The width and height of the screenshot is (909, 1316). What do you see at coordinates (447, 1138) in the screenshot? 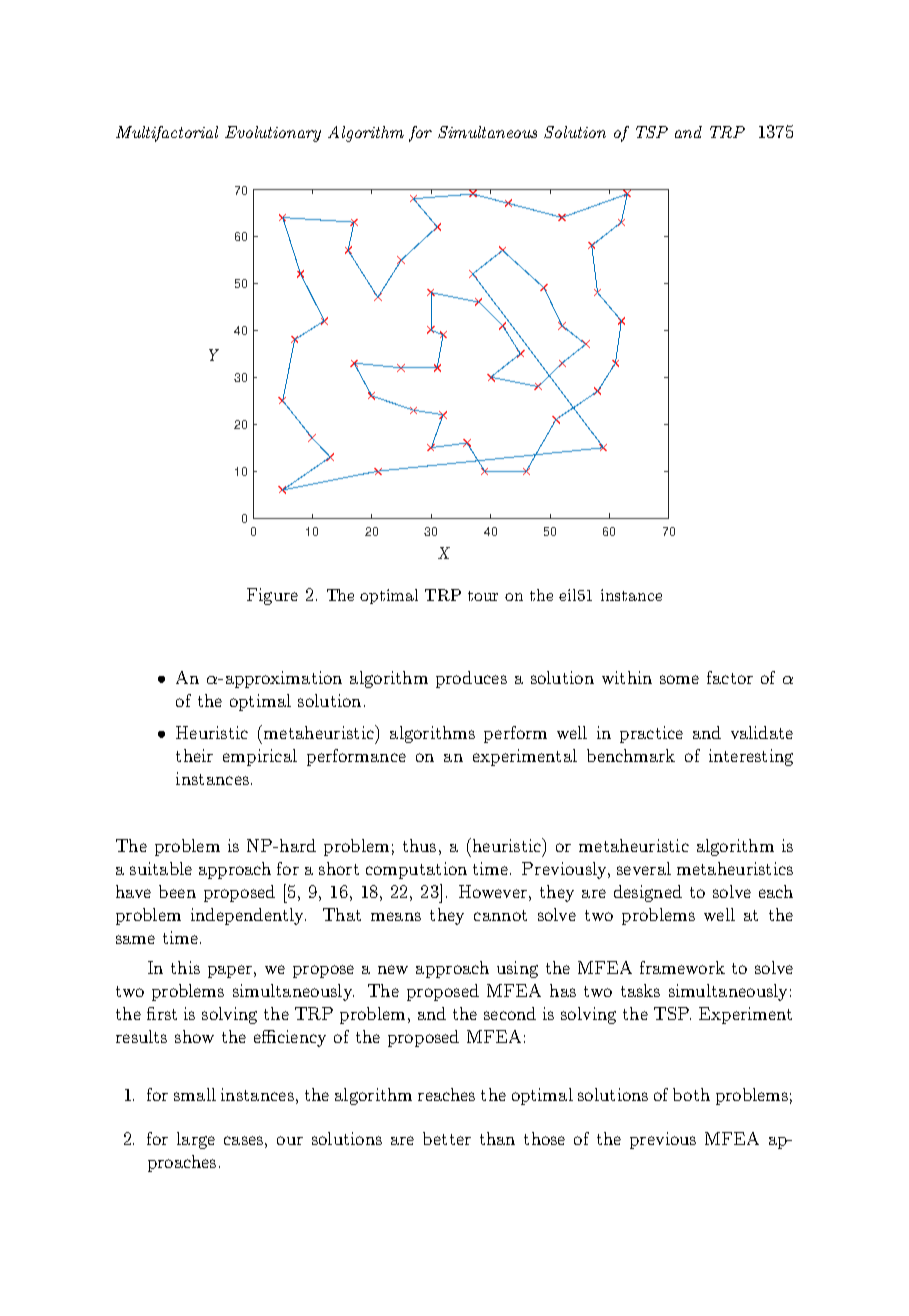
I see `better` at bounding box center [447, 1138].
